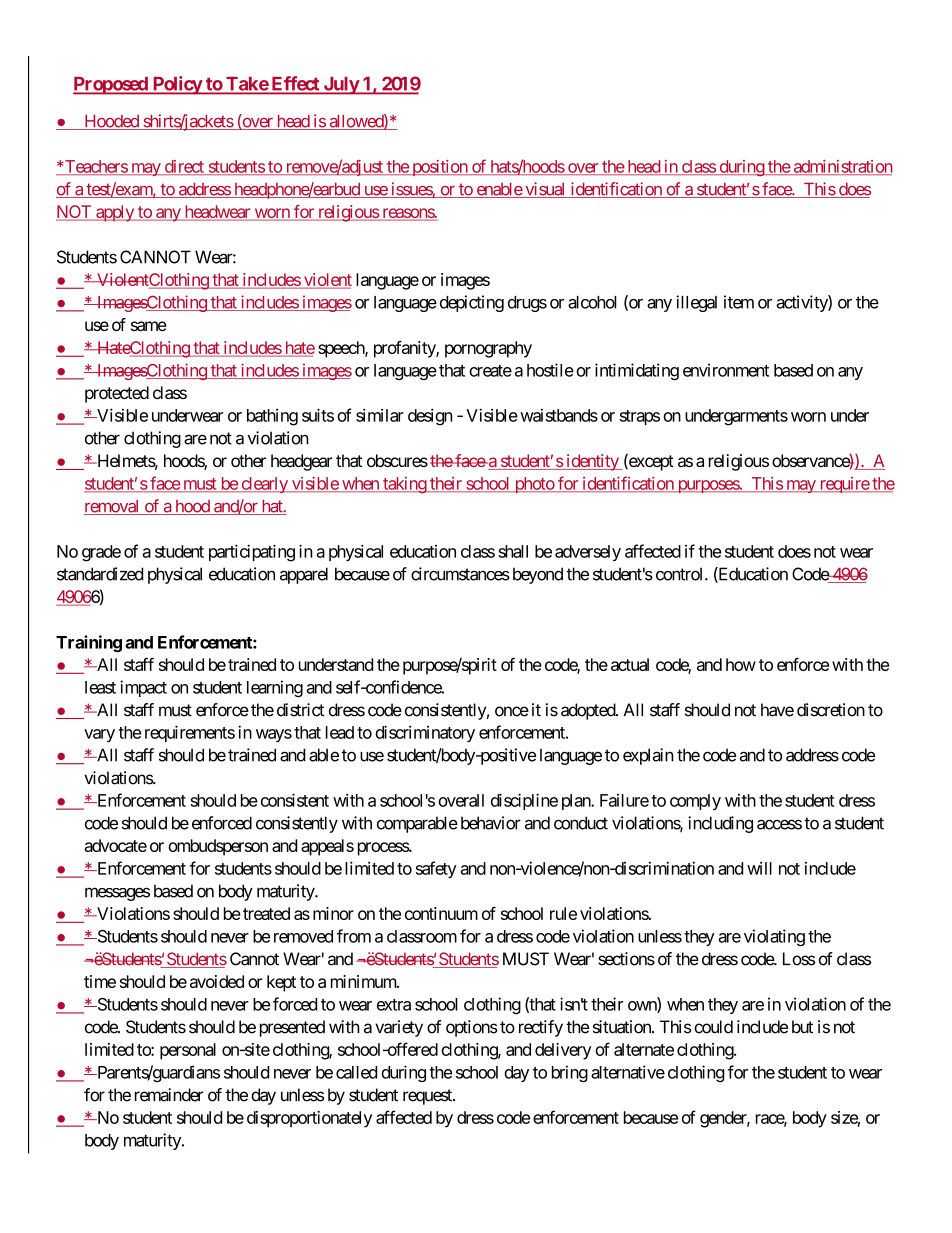  What do you see at coordinates (842, 167) in the screenshot?
I see `administration` at bounding box center [842, 167].
